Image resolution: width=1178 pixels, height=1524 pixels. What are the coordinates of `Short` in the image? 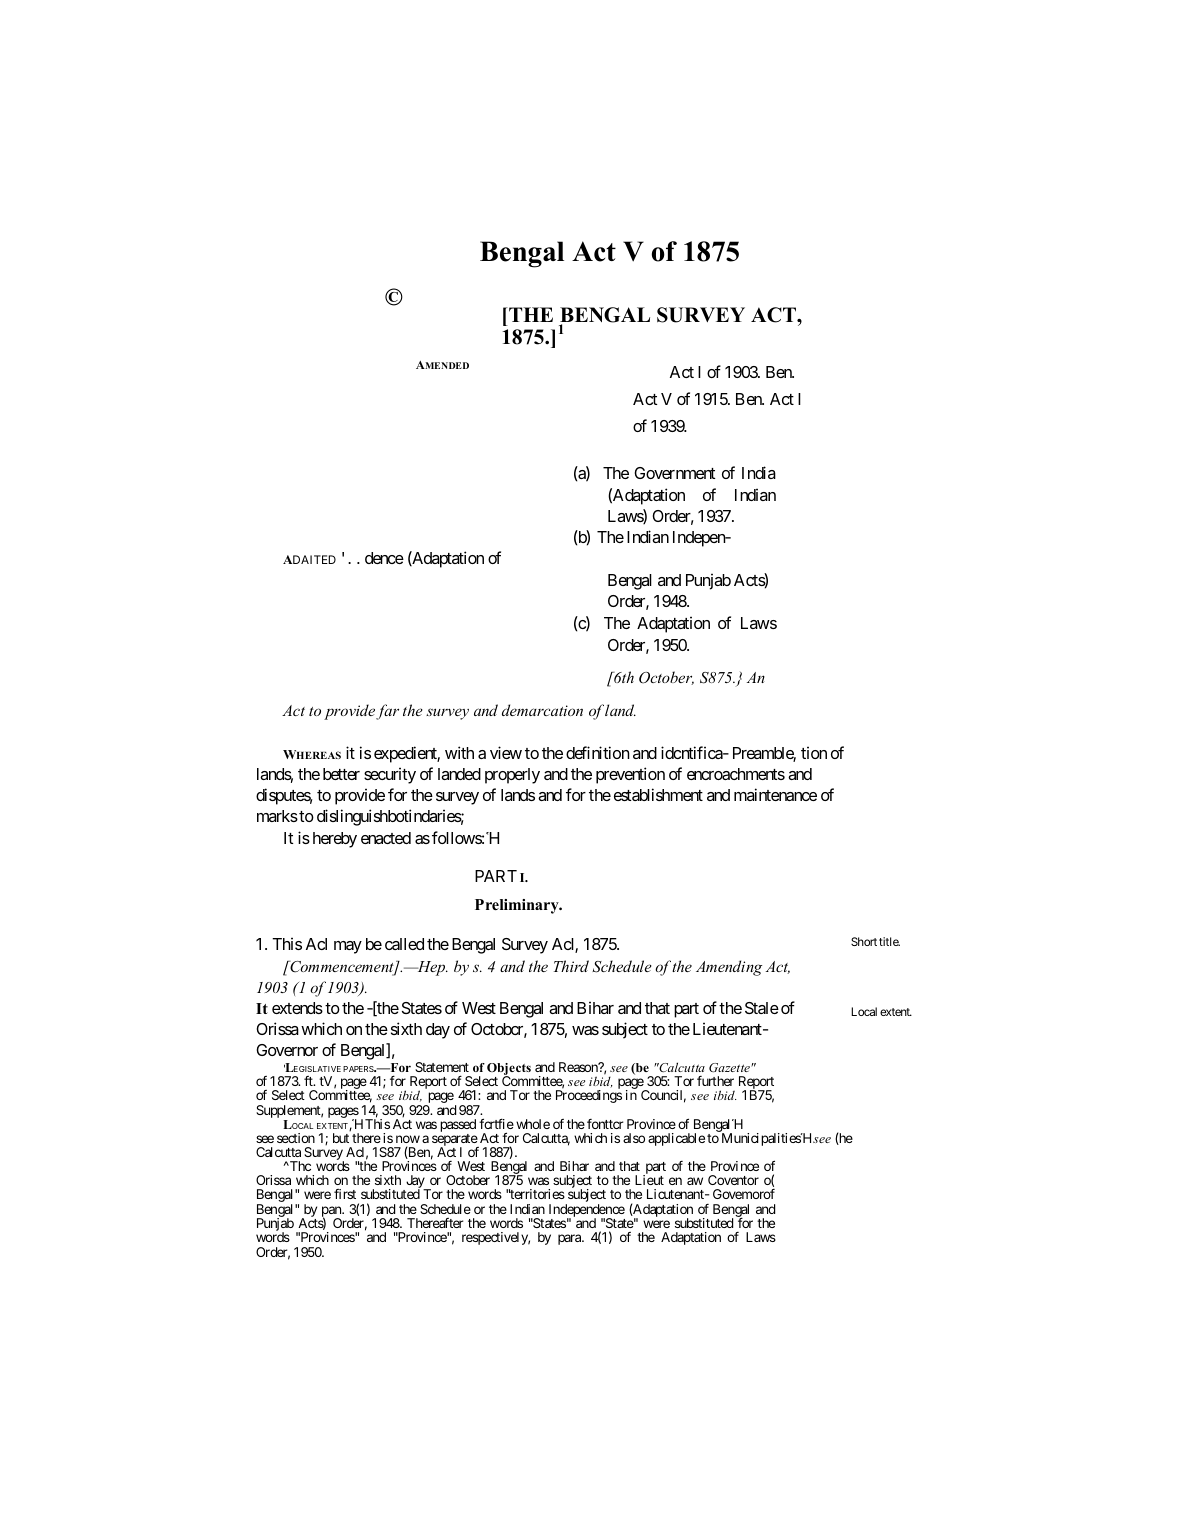 It's located at (864, 941).
